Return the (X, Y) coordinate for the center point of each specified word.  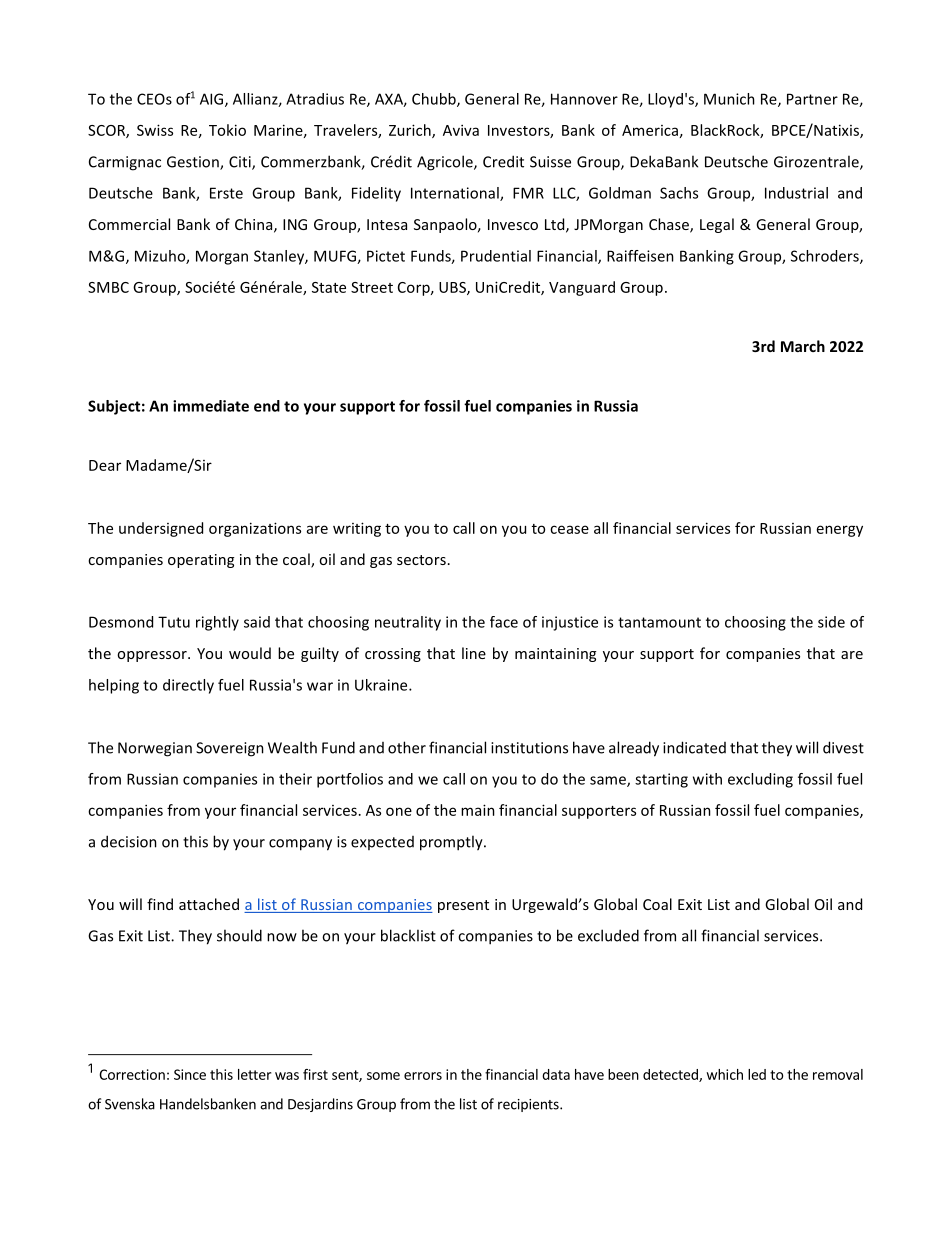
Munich (729, 99)
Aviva (461, 130)
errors (423, 1076)
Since (190, 1074)
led (757, 1074)
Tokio (227, 130)
